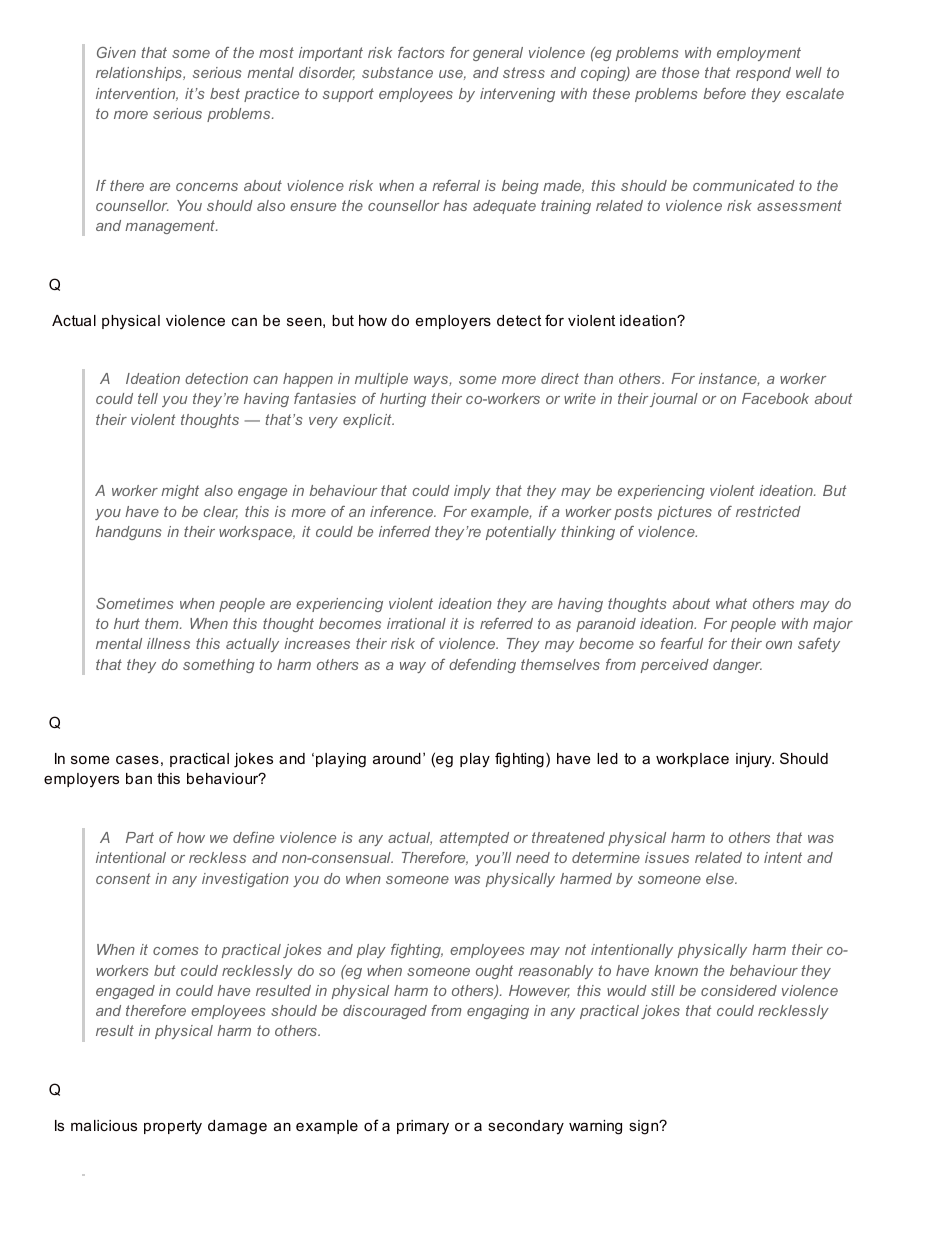 The height and width of the document is (1233, 952). What do you see at coordinates (506, 623) in the document?
I see `referred` at bounding box center [506, 623].
